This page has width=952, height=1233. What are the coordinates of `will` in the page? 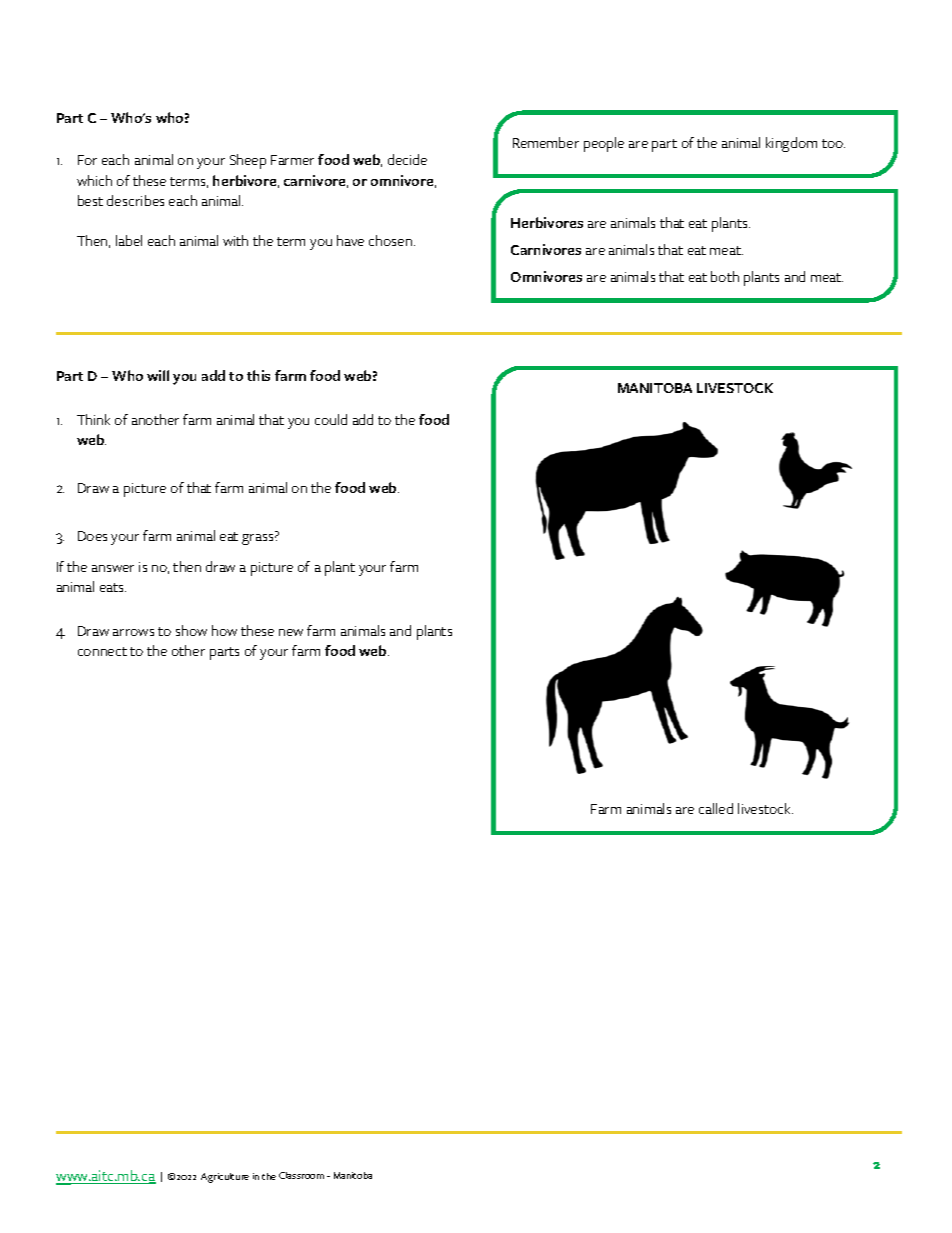 It's located at (158, 375).
